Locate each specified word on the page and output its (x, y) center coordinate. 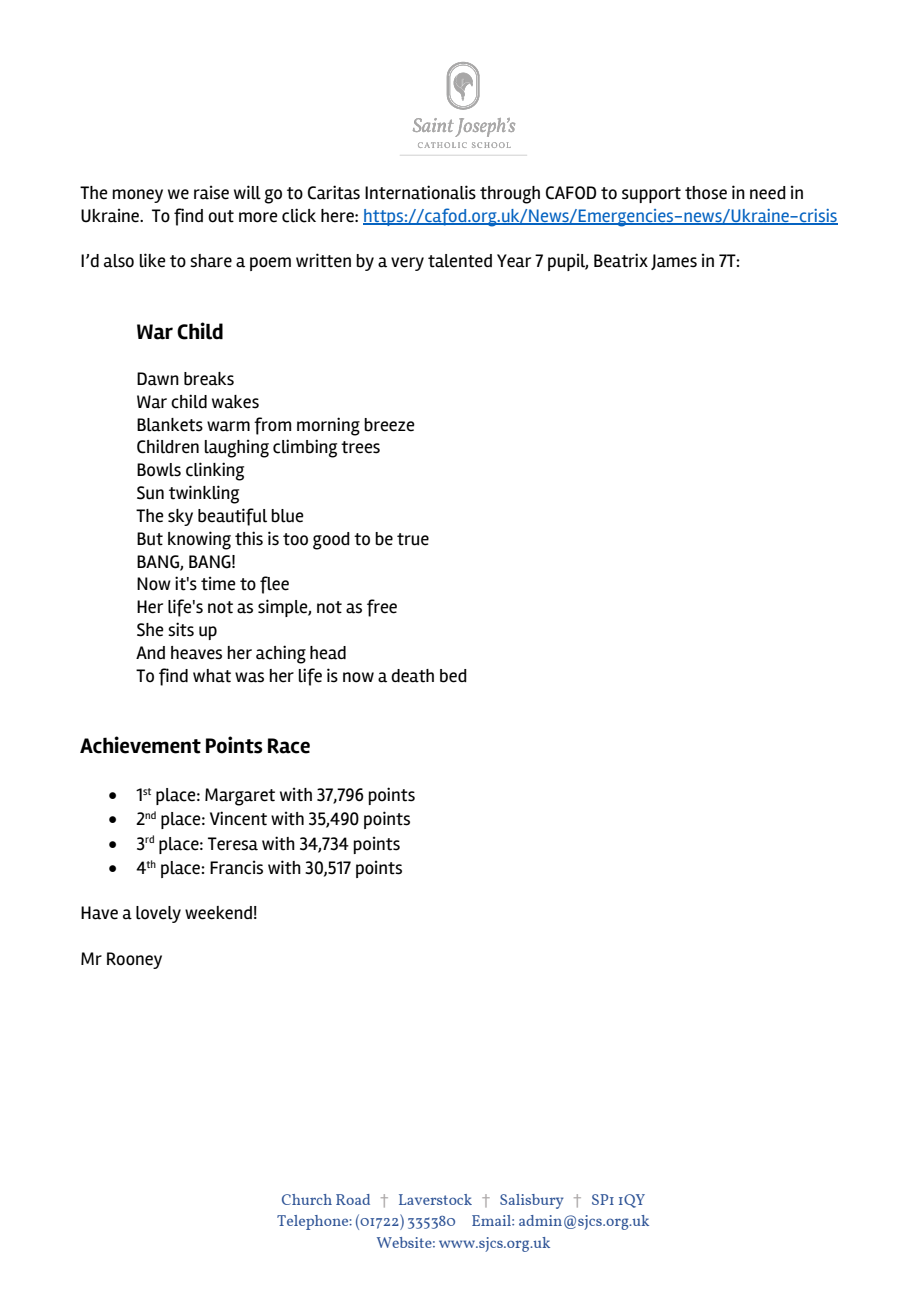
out (221, 216)
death (412, 676)
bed (453, 676)
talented (460, 261)
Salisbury (532, 1201)
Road (353, 1199)
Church (307, 1199)
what (212, 676)
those (706, 193)
